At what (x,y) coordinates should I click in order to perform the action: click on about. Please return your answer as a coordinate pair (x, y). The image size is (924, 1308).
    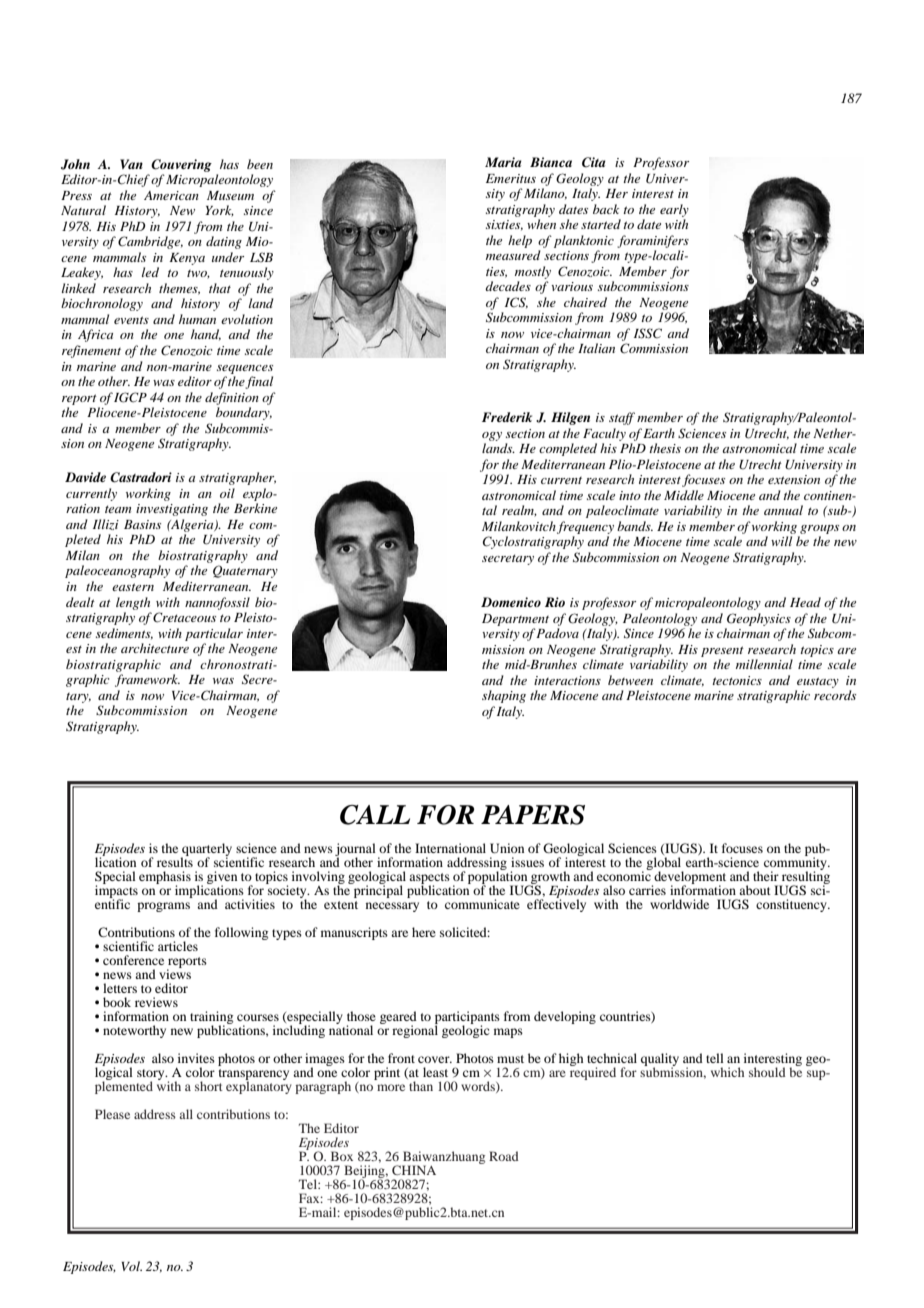
    Looking at the image, I should click on (755, 890).
